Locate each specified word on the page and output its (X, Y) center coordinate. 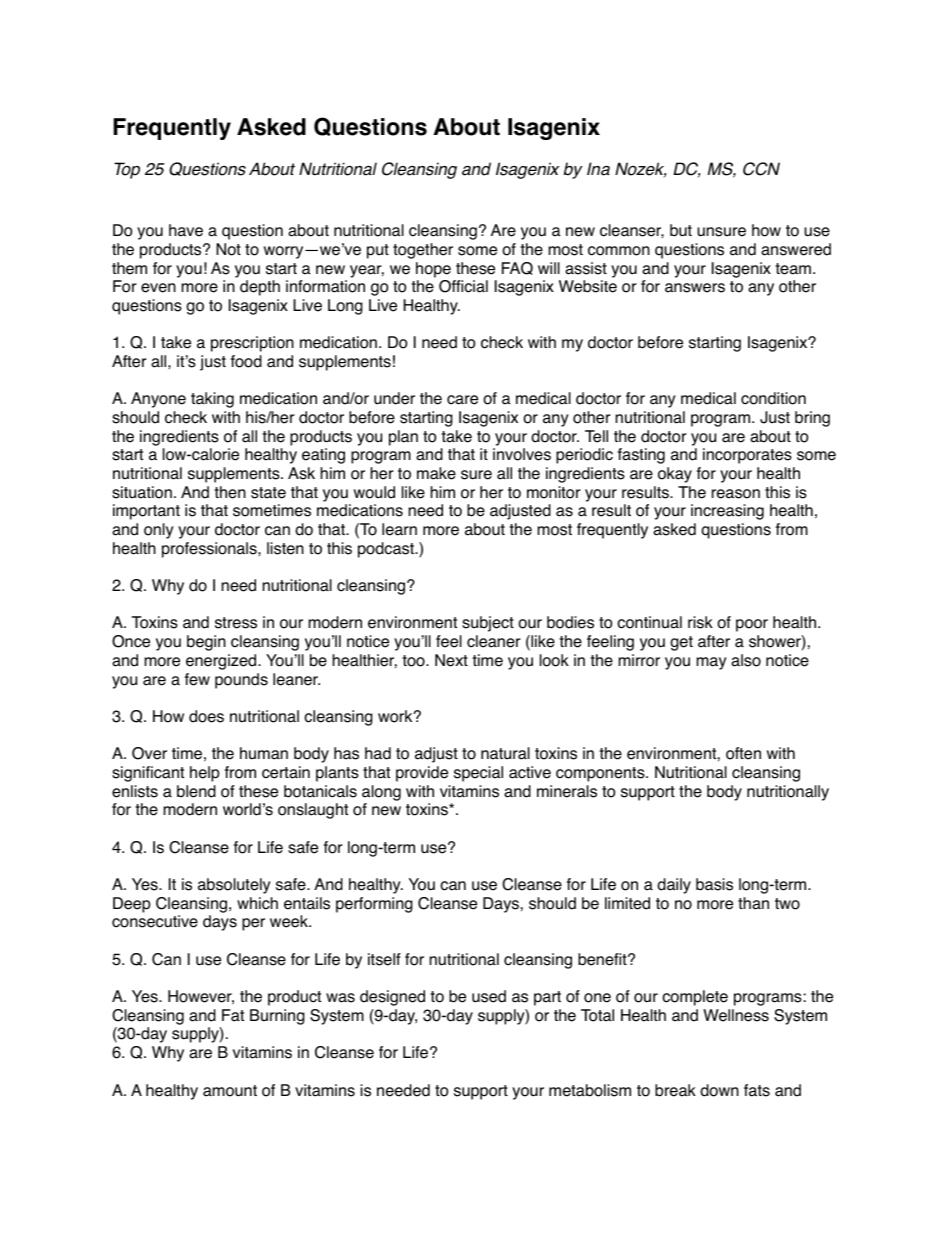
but (681, 230)
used (489, 996)
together (423, 251)
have (186, 230)
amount (230, 1091)
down (719, 1090)
